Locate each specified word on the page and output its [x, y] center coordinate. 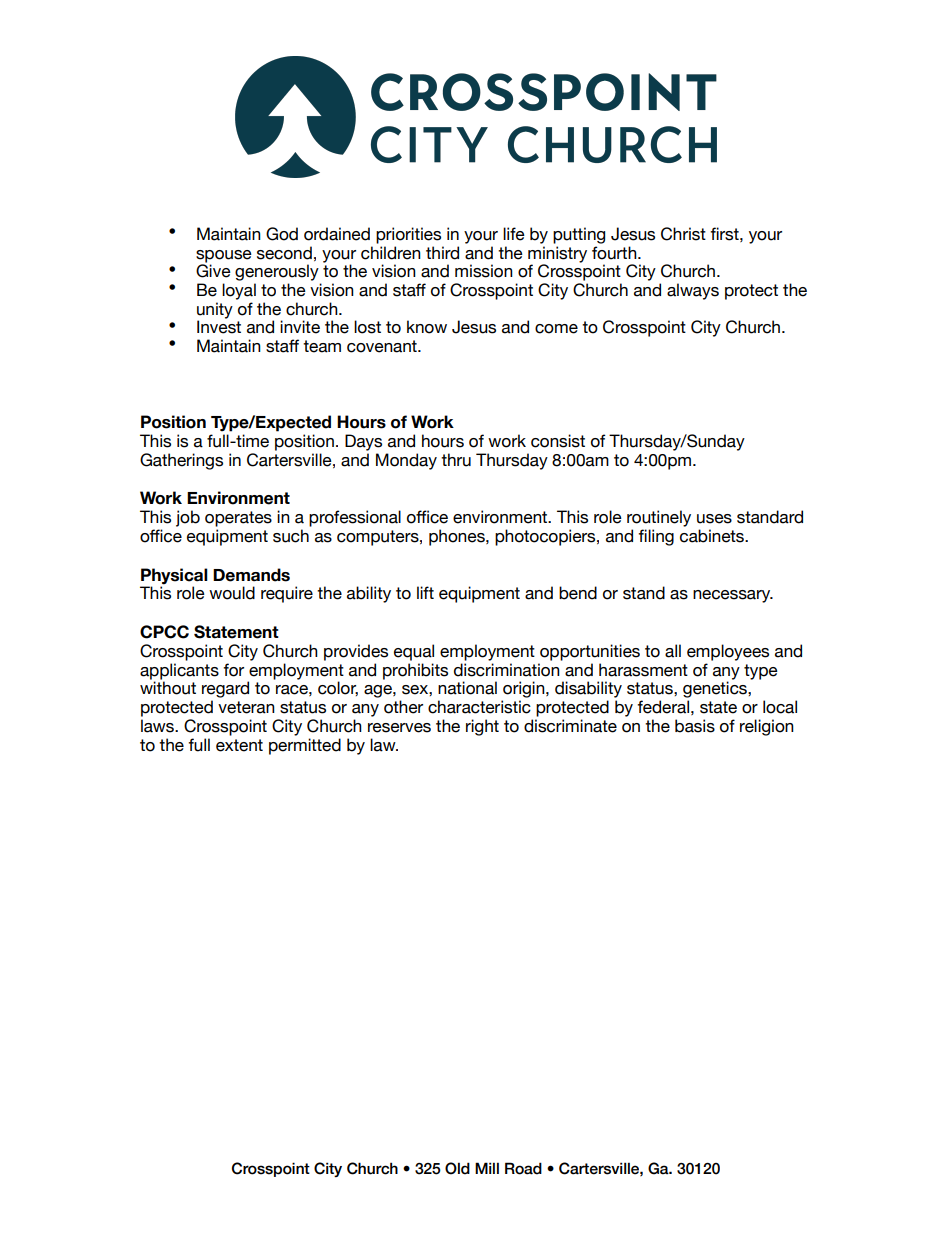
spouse [224, 256]
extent [239, 745]
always [693, 291]
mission [484, 271]
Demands [251, 575]
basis [695, 726]
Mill [487, 1168]
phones [458, 537]
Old [457, 1168]
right [482, 727]
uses [714, 519]
